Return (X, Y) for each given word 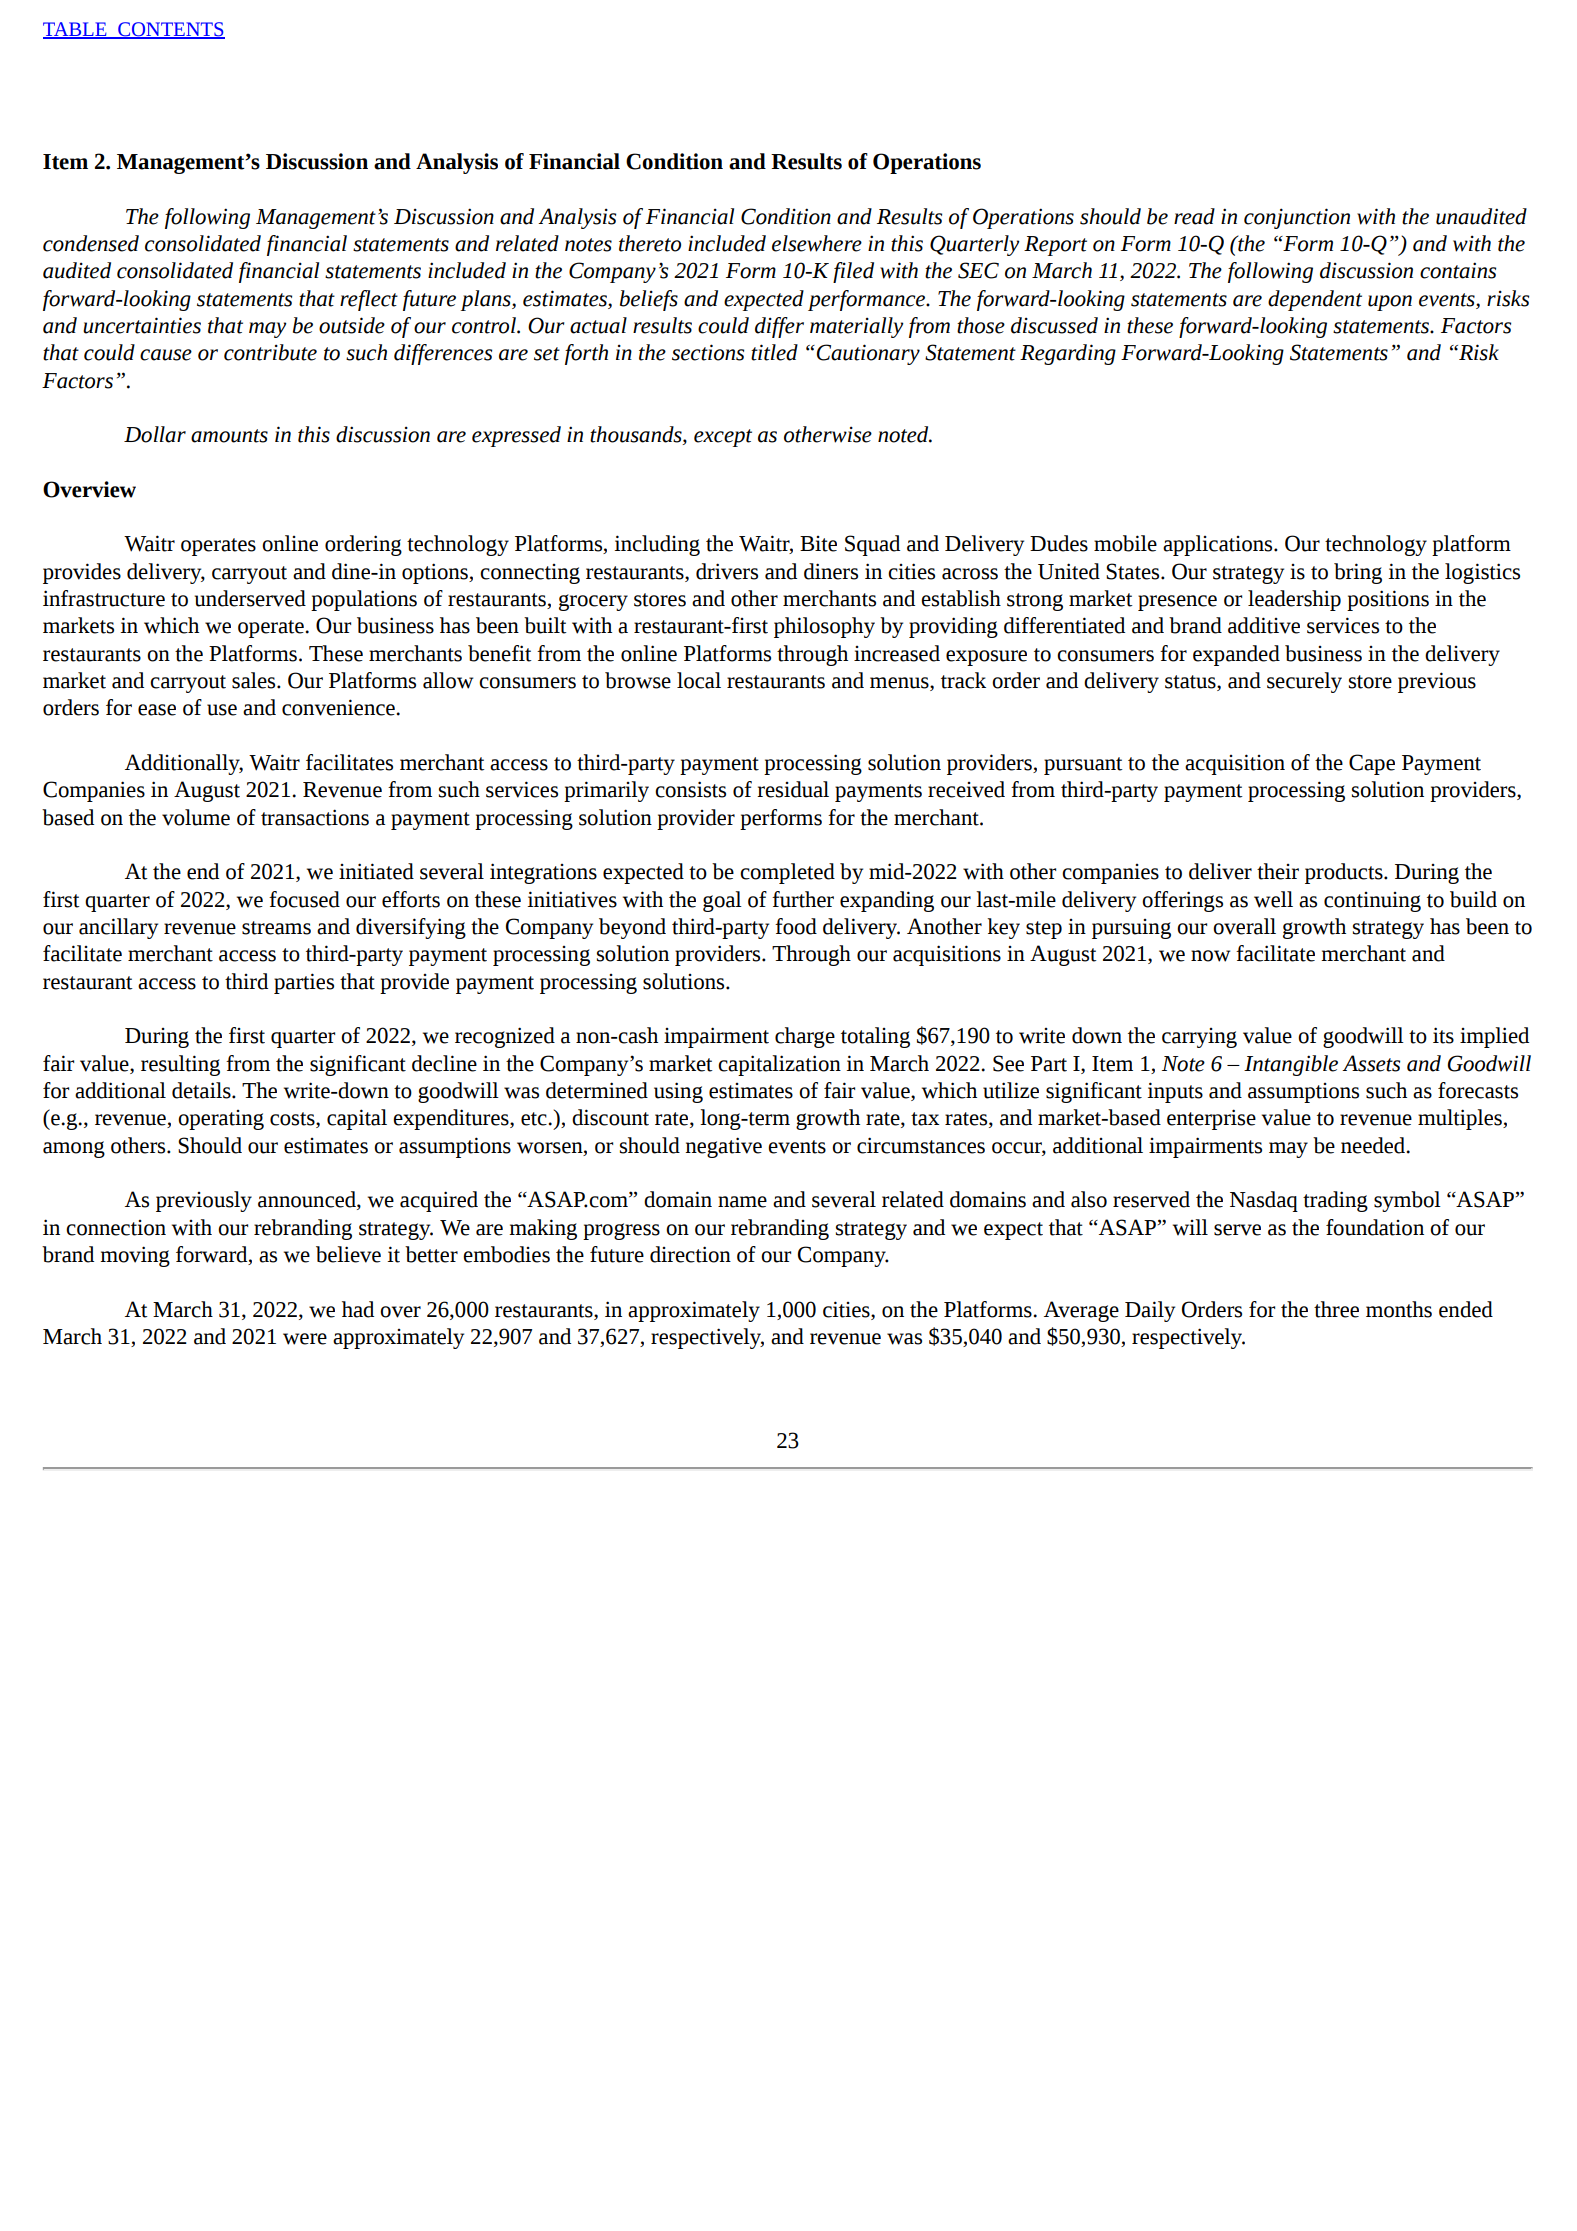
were (305, 1339)
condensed (91, 243)
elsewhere (817, 243)
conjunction (1297, 218)
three (1336, 1309)
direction (690, 1254)
